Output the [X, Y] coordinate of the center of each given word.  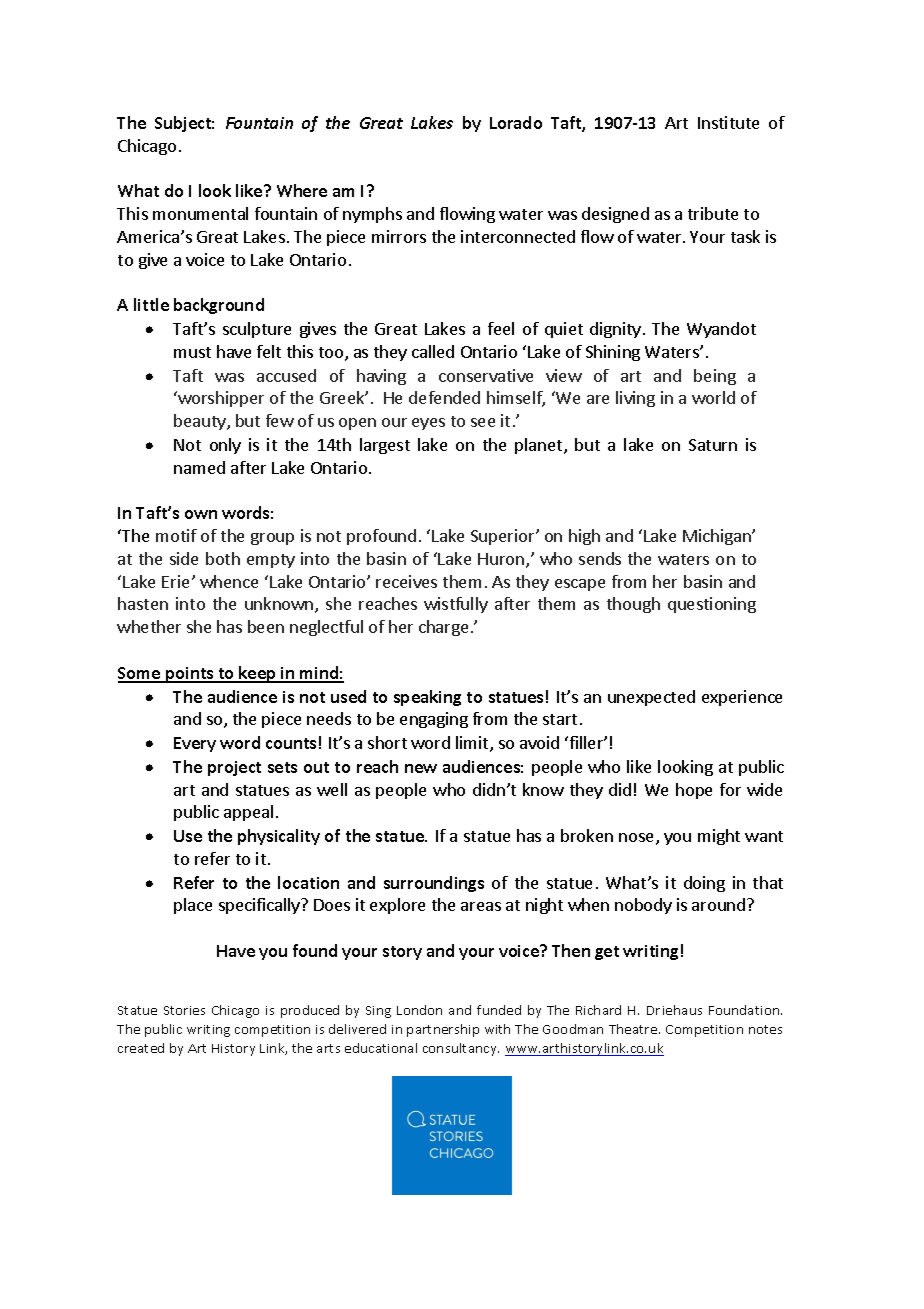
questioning [712, 605]
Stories [184, 1010]
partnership [443, 1030]
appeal [248, 813]
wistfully [456, 605]
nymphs [372, 215]
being [715, 377]
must [192, 352]
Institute [728, 122]
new [421, 768]
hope [694, 791]
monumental [200, 213]
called [433, 351]
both [223, 558]
